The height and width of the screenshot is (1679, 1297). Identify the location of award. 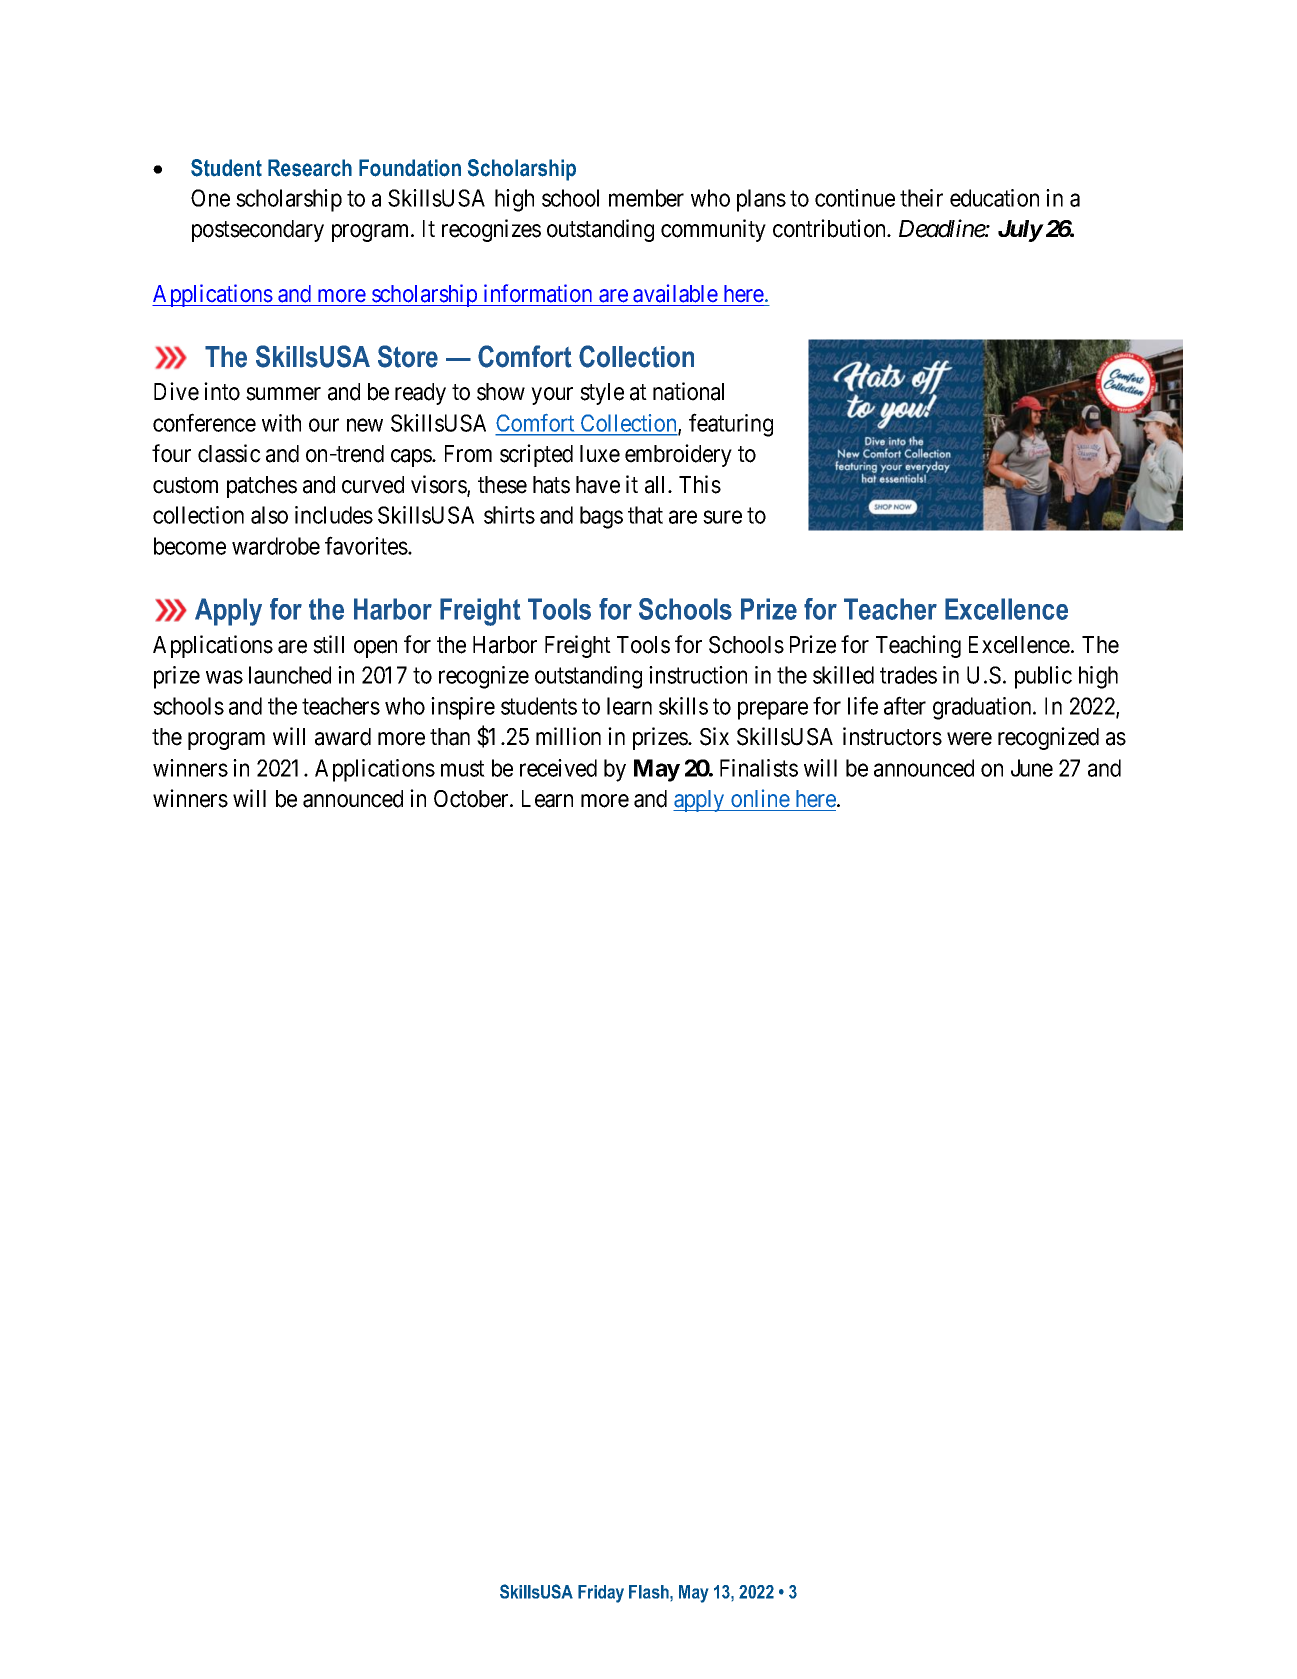
(343, 737).
